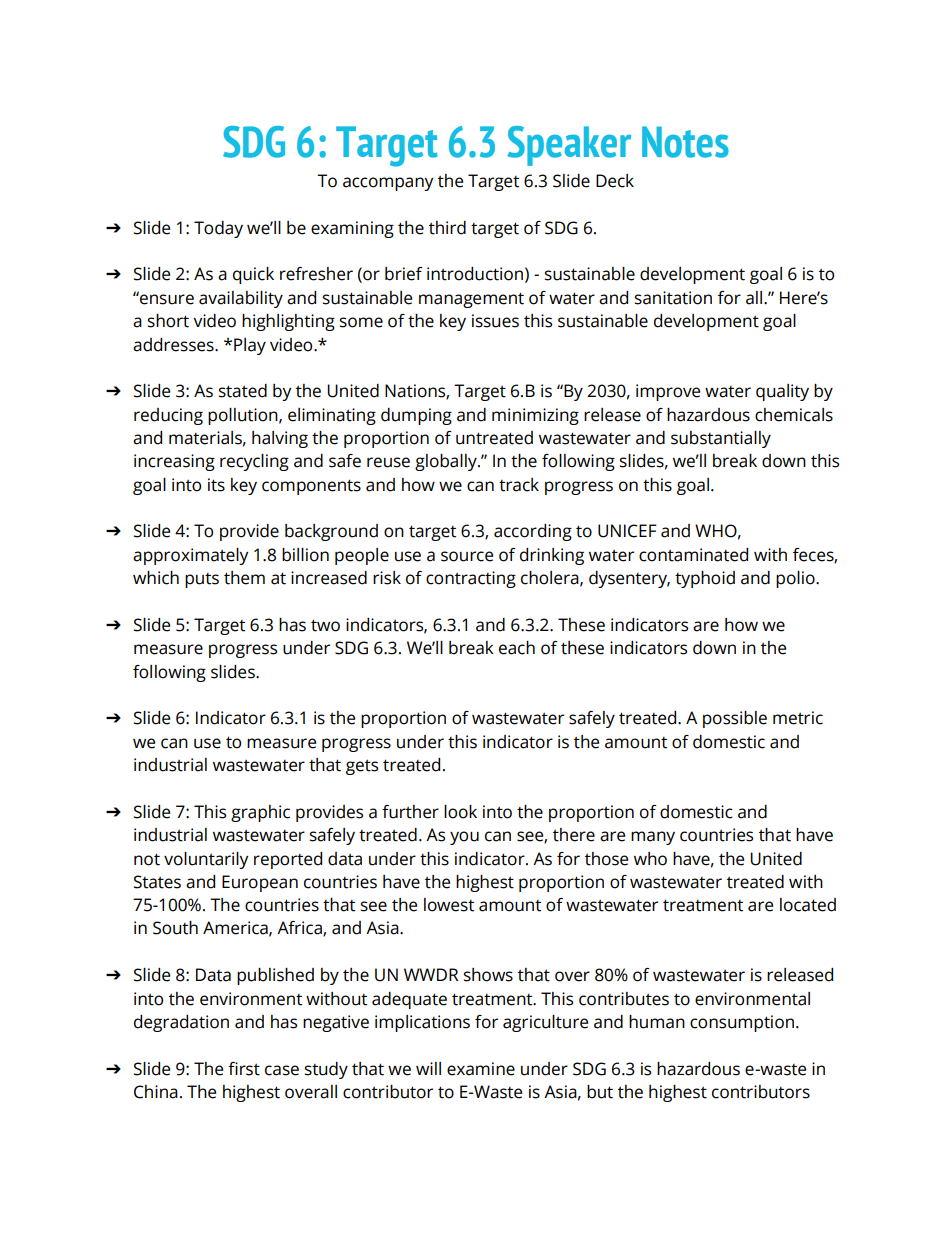 The width and height of the document is (952, 1233). Describe the element at coordinates (653, 838) in the document. I see `many` at that location.
